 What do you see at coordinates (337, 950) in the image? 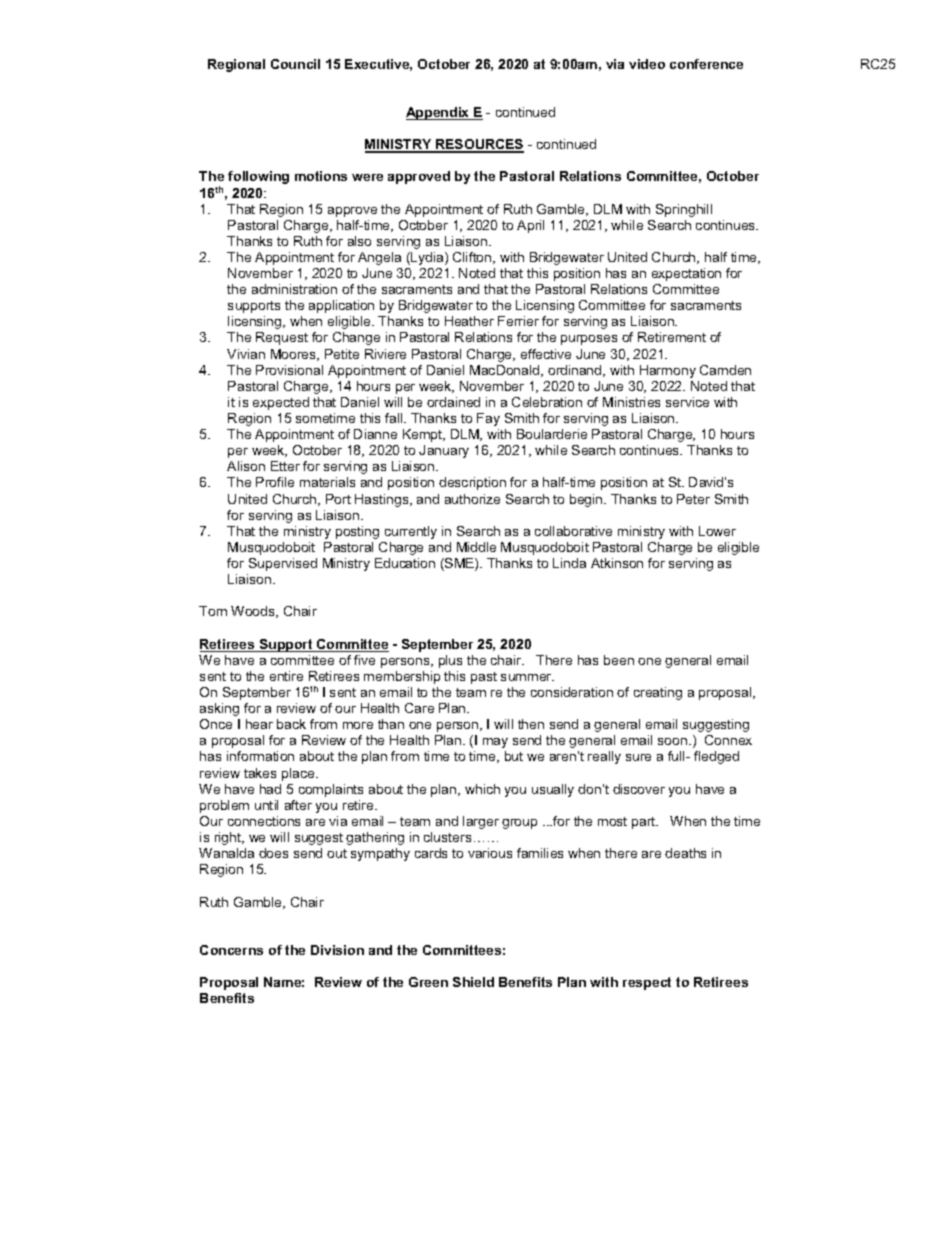
I see `Division` at bounding box center [337, 950].
